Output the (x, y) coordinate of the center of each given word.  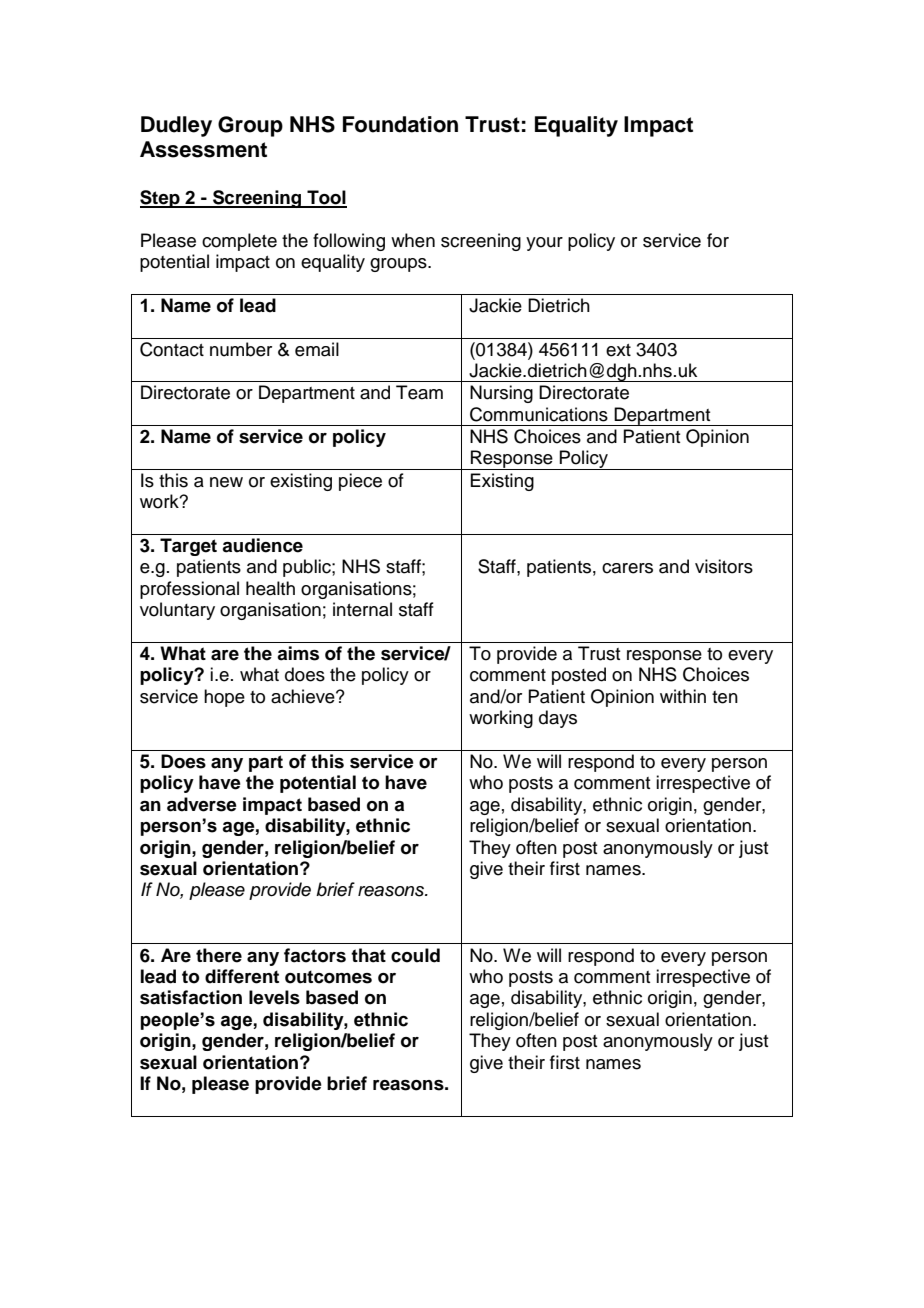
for (718, 240)
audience (262, 545)
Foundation (400, 124)
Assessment (203, 149)
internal (362, 609)
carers (627, 568)
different (242, 976)
